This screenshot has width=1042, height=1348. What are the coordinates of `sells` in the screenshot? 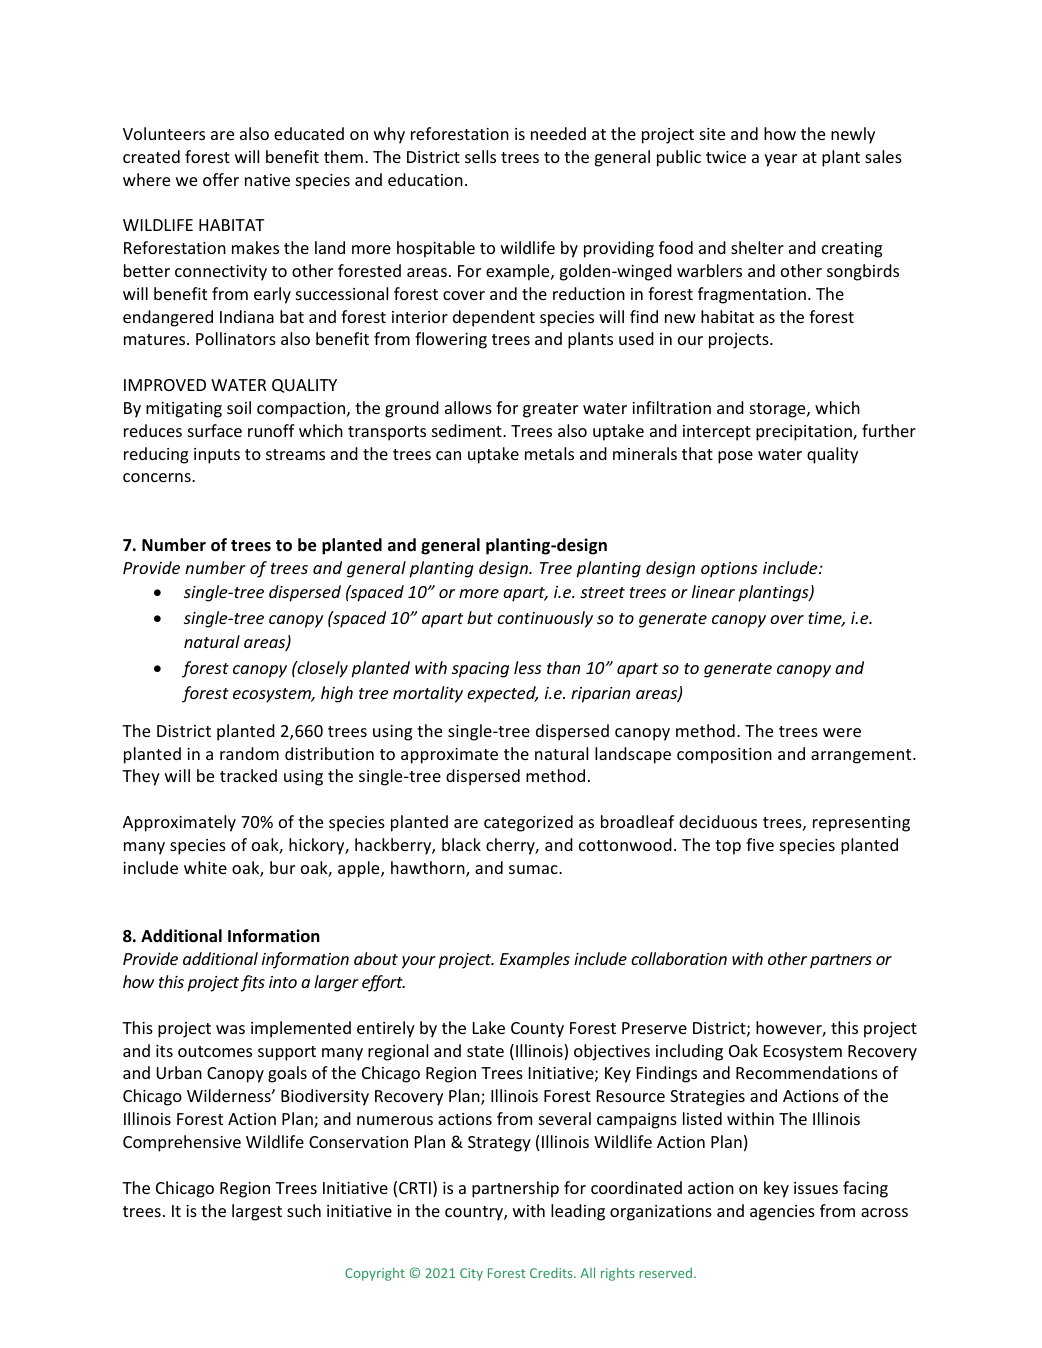 It's located at (480, 156).
